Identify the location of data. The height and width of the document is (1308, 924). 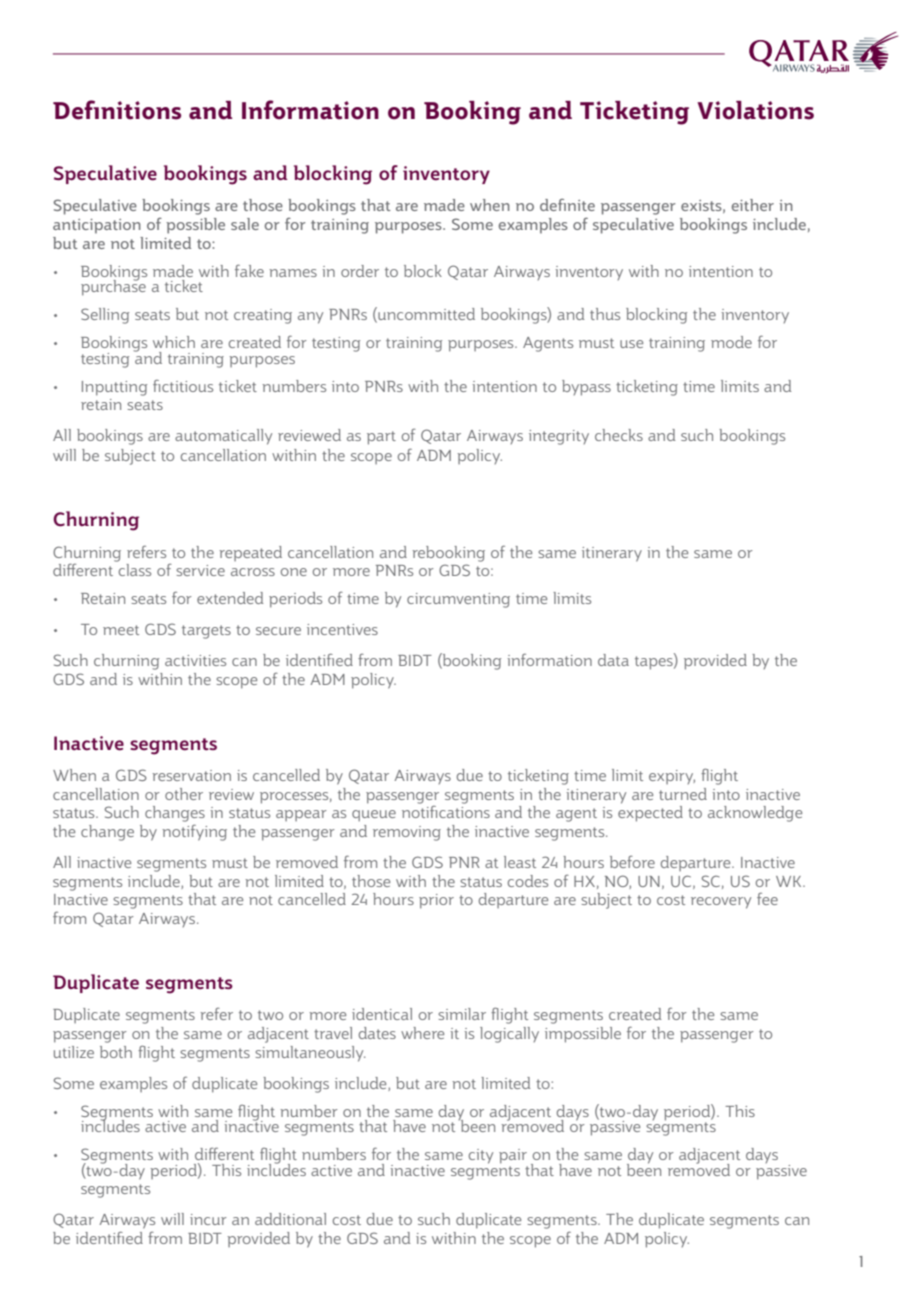
(613, 660).
